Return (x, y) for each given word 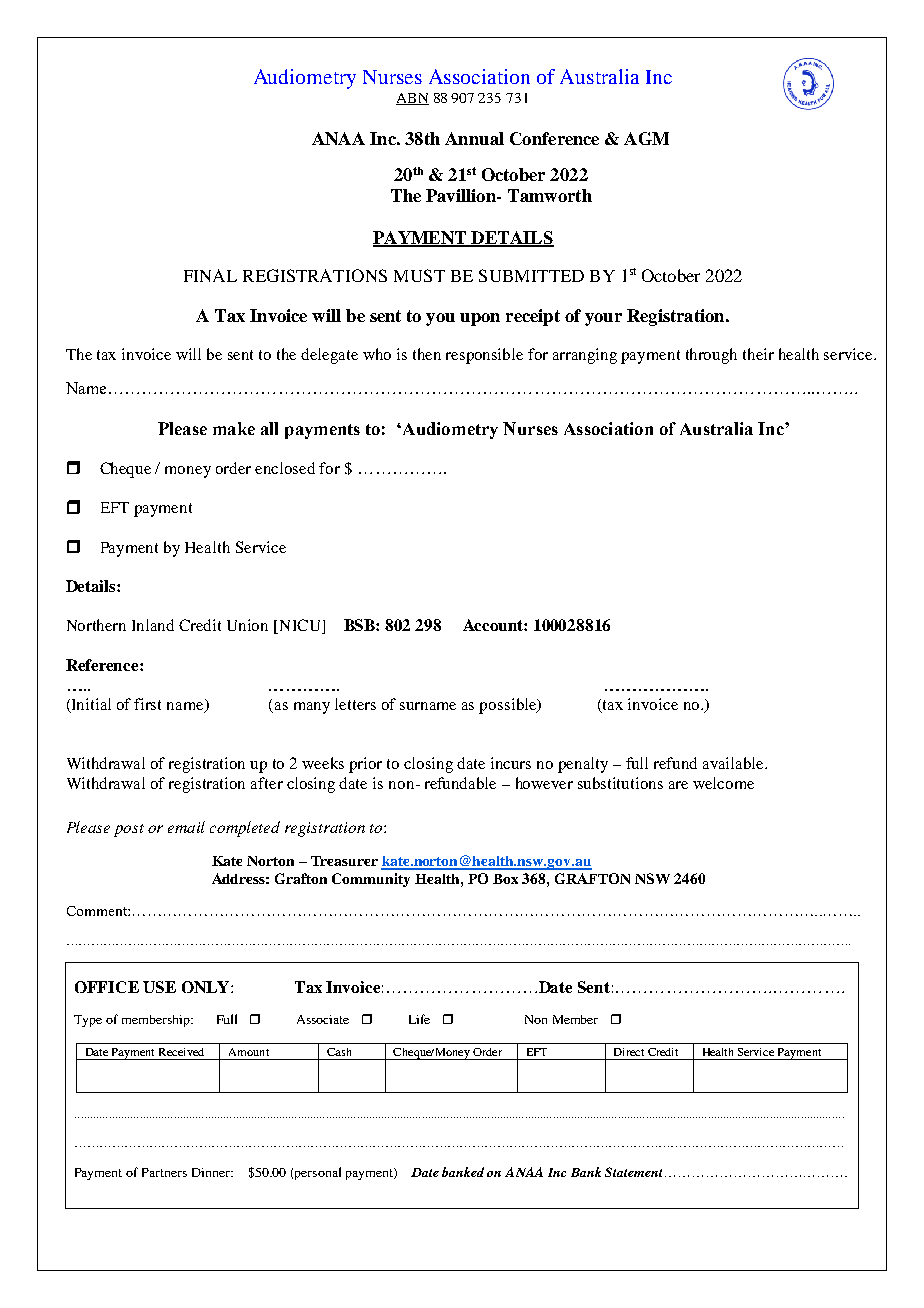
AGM (646, 138)
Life (419, 1019)
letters (355, 704)
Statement (633, 1172)
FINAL (210, 275)
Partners (164, 1172)
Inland (153, 625)
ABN (412, 99)
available (735, 763)
